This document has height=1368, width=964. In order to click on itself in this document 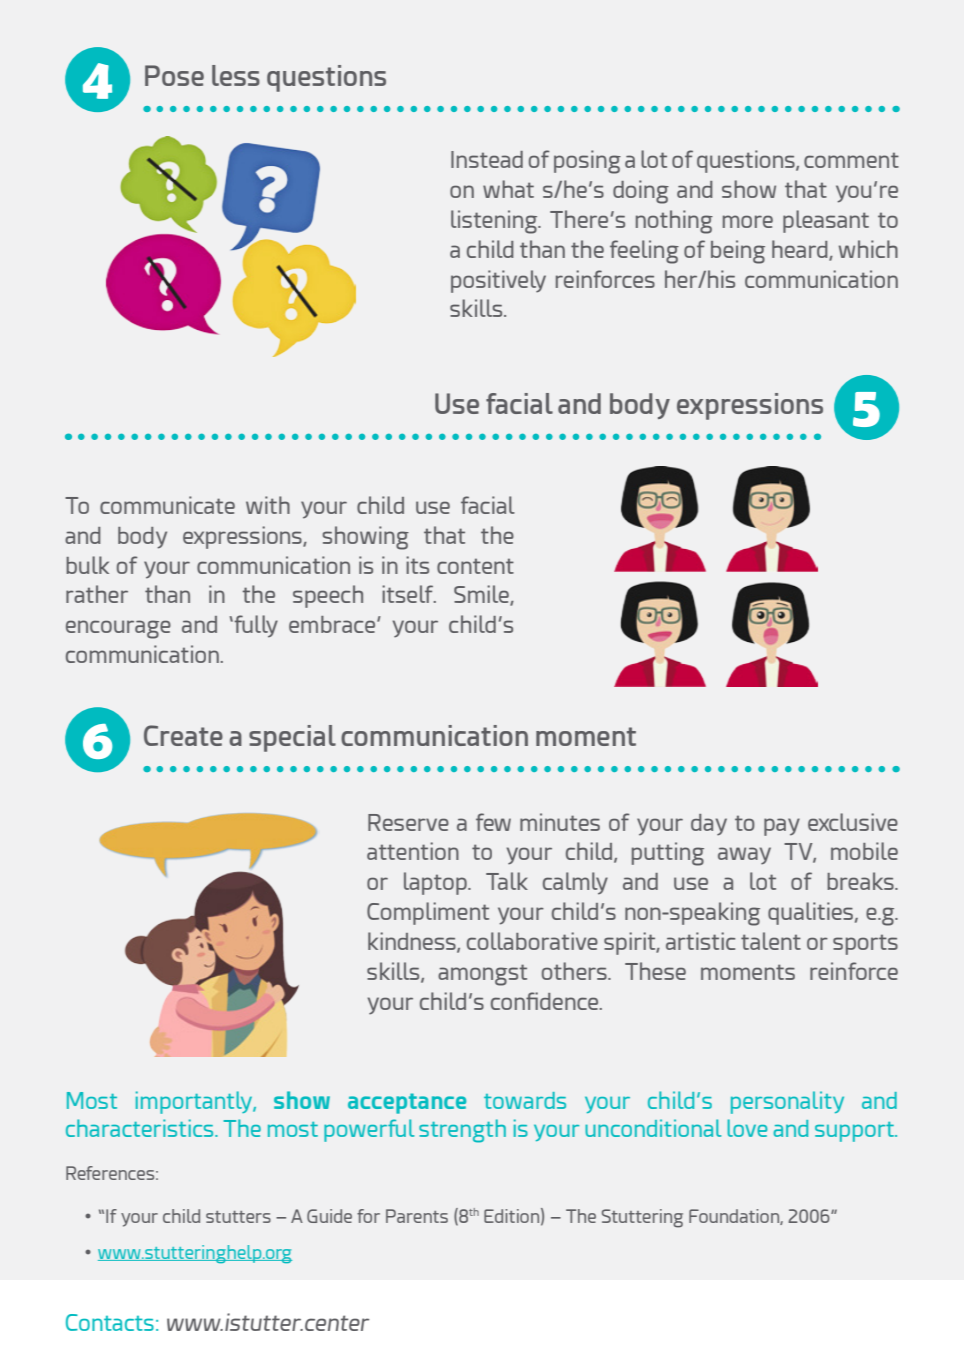, I will do `click(409, 594)`.
